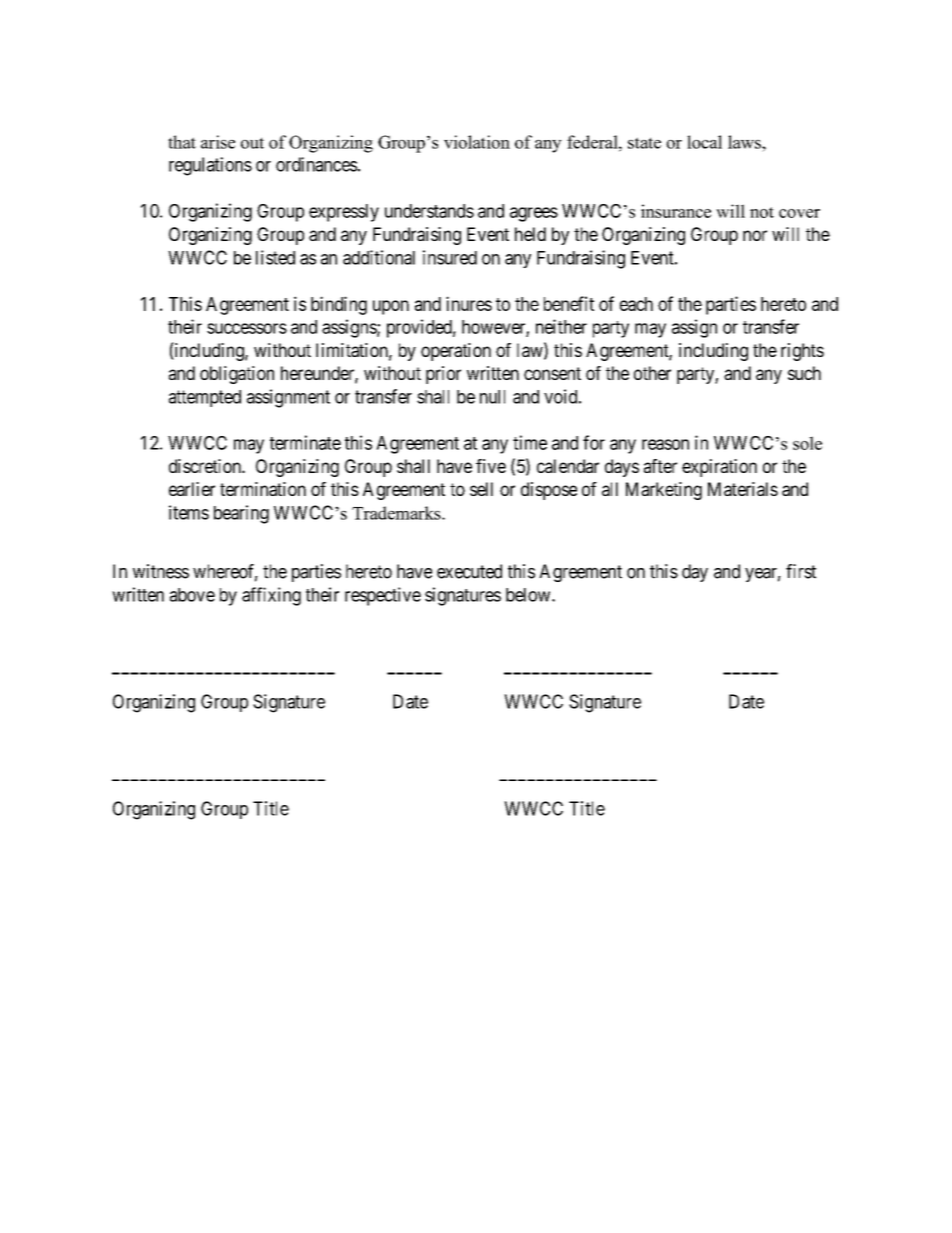 This screenshot has width=952, height=1233. I want to click on listed, so click(275, 257).
